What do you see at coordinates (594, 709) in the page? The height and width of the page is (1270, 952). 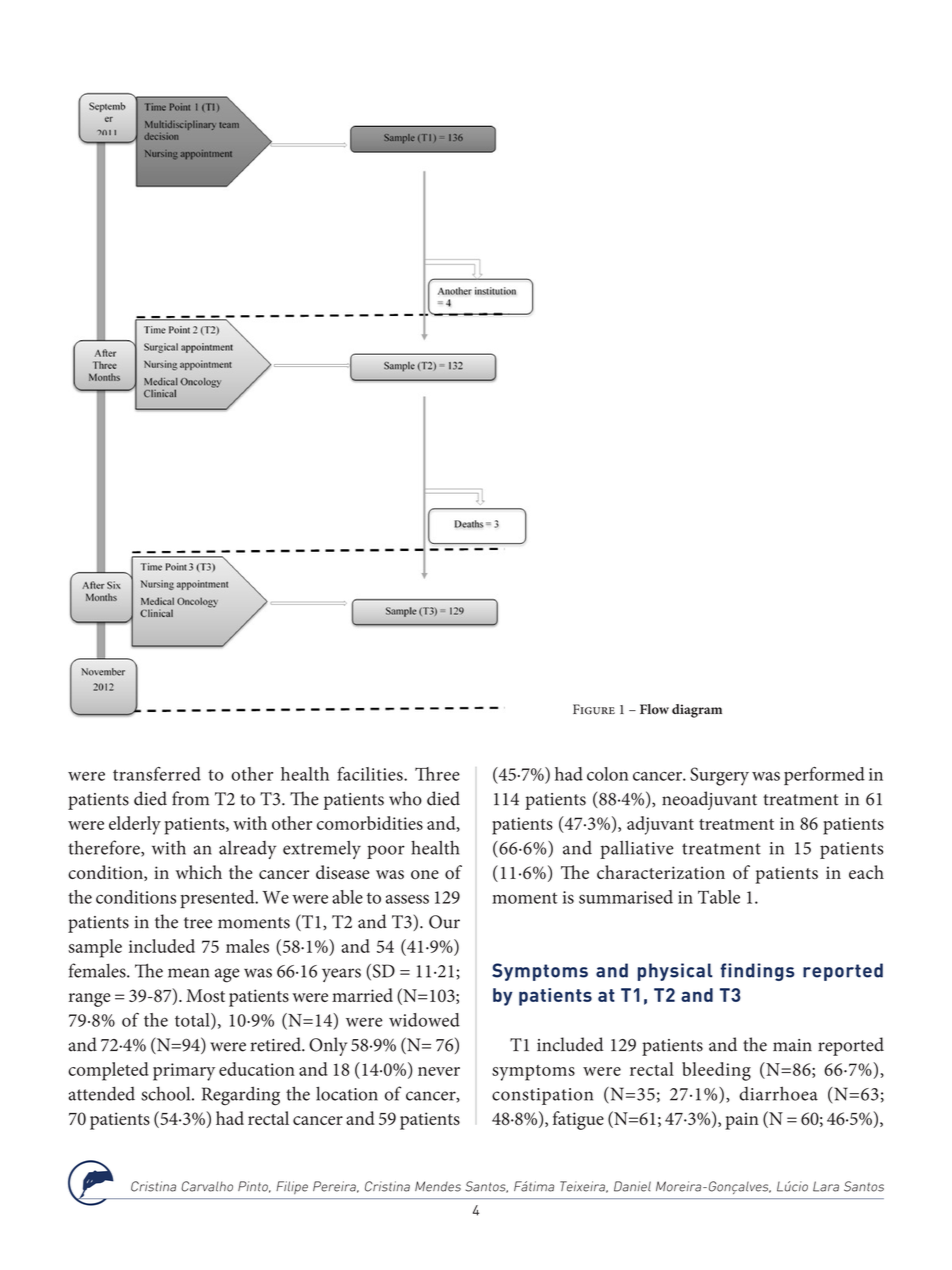 I see `Figure` at bounding box center [594, 709].
